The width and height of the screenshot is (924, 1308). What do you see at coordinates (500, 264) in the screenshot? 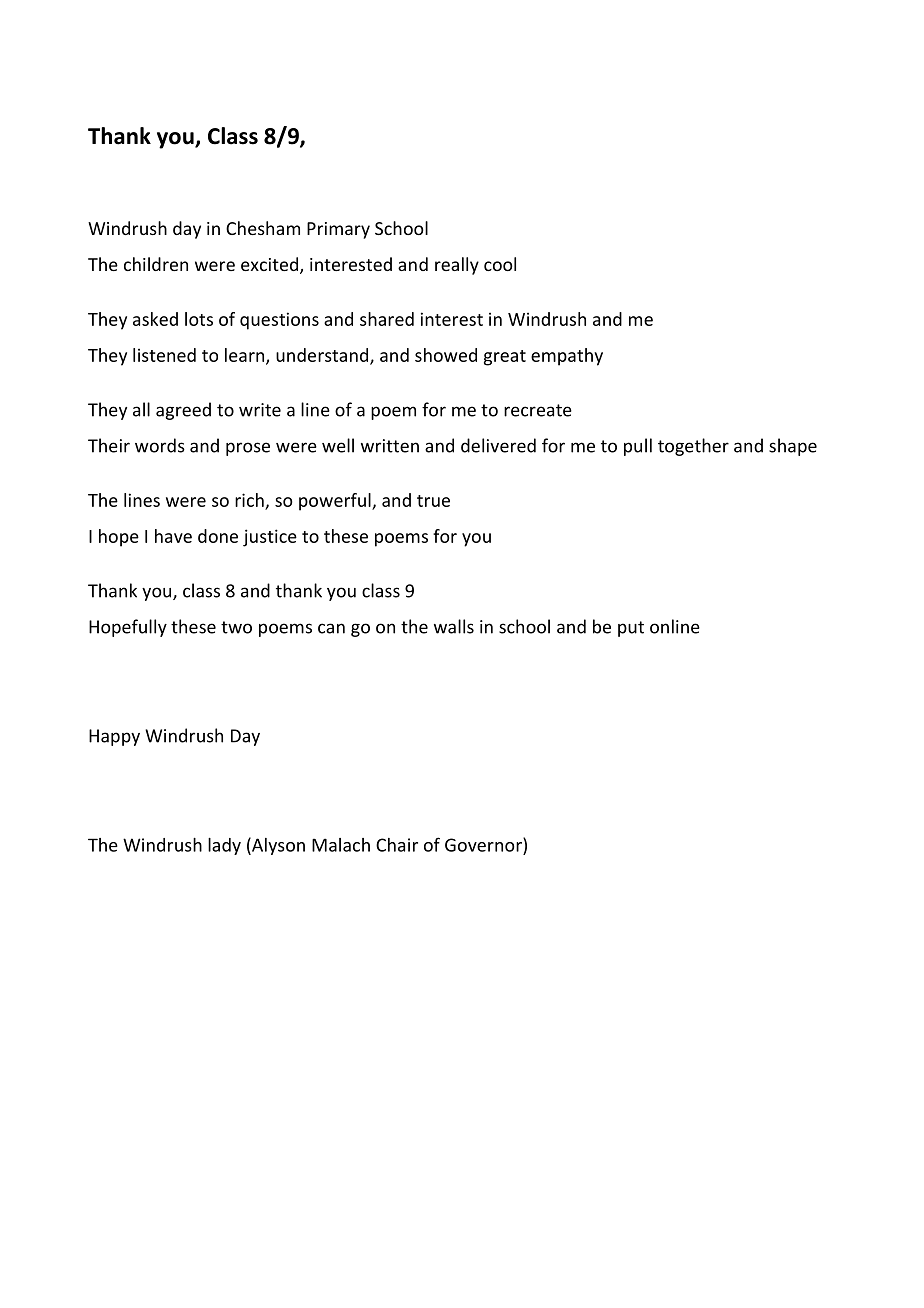
I see `cool` at bounding box center [500, 264].
